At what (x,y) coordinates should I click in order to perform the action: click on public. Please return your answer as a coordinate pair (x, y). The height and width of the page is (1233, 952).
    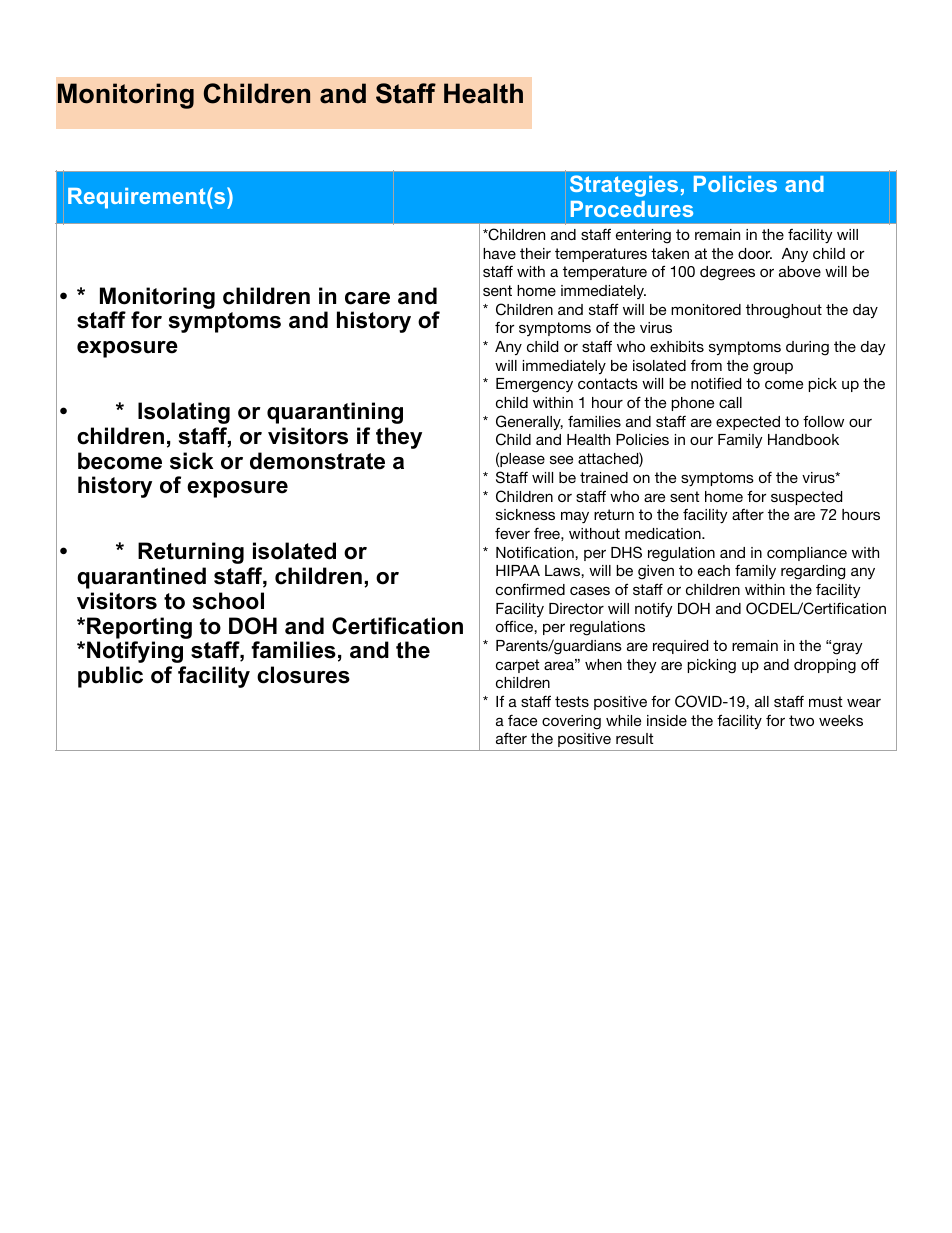
    Looking at the image, I should click on (110, 677).
